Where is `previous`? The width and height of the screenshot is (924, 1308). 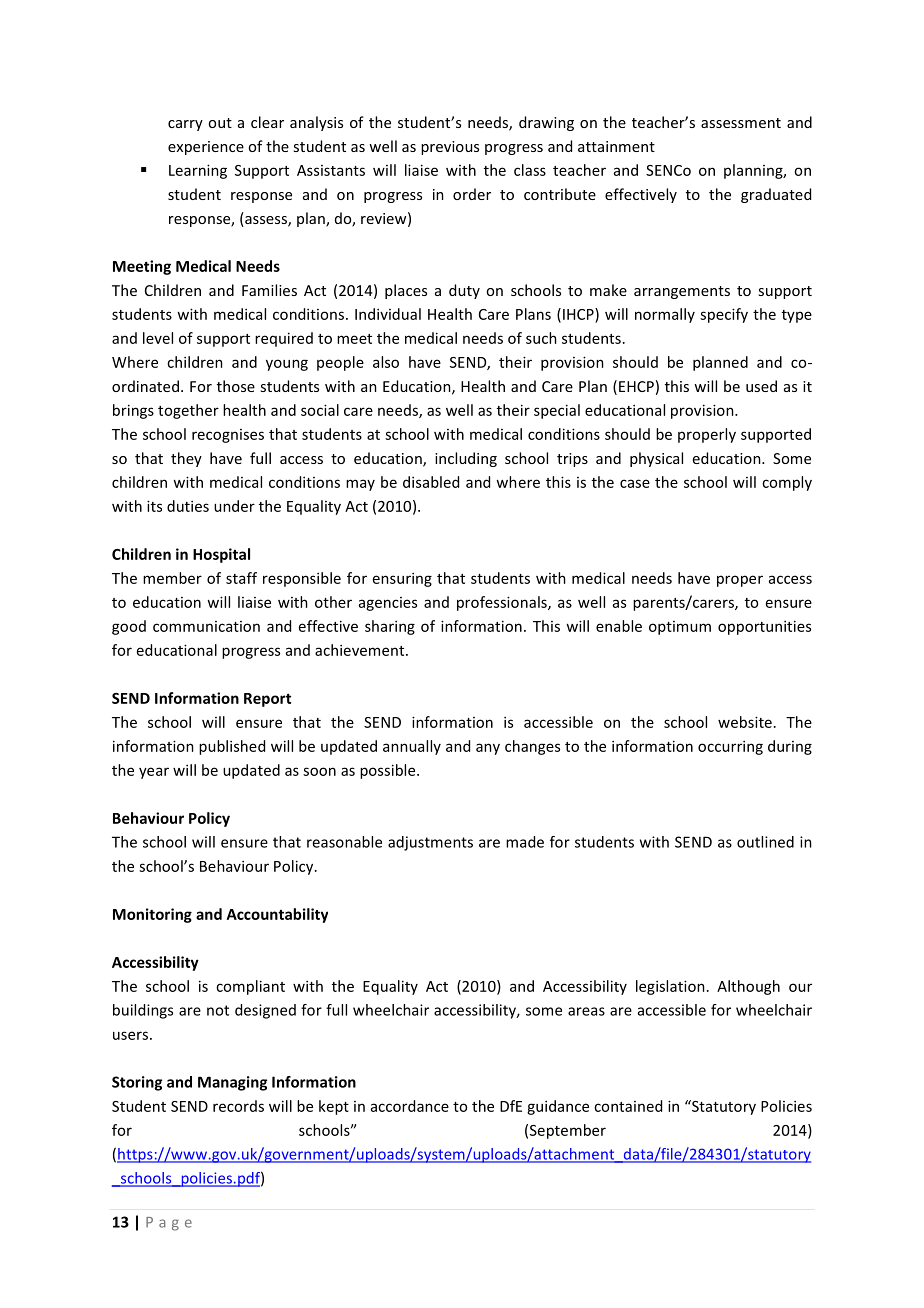
previous is located at coordinates (450, 148).
